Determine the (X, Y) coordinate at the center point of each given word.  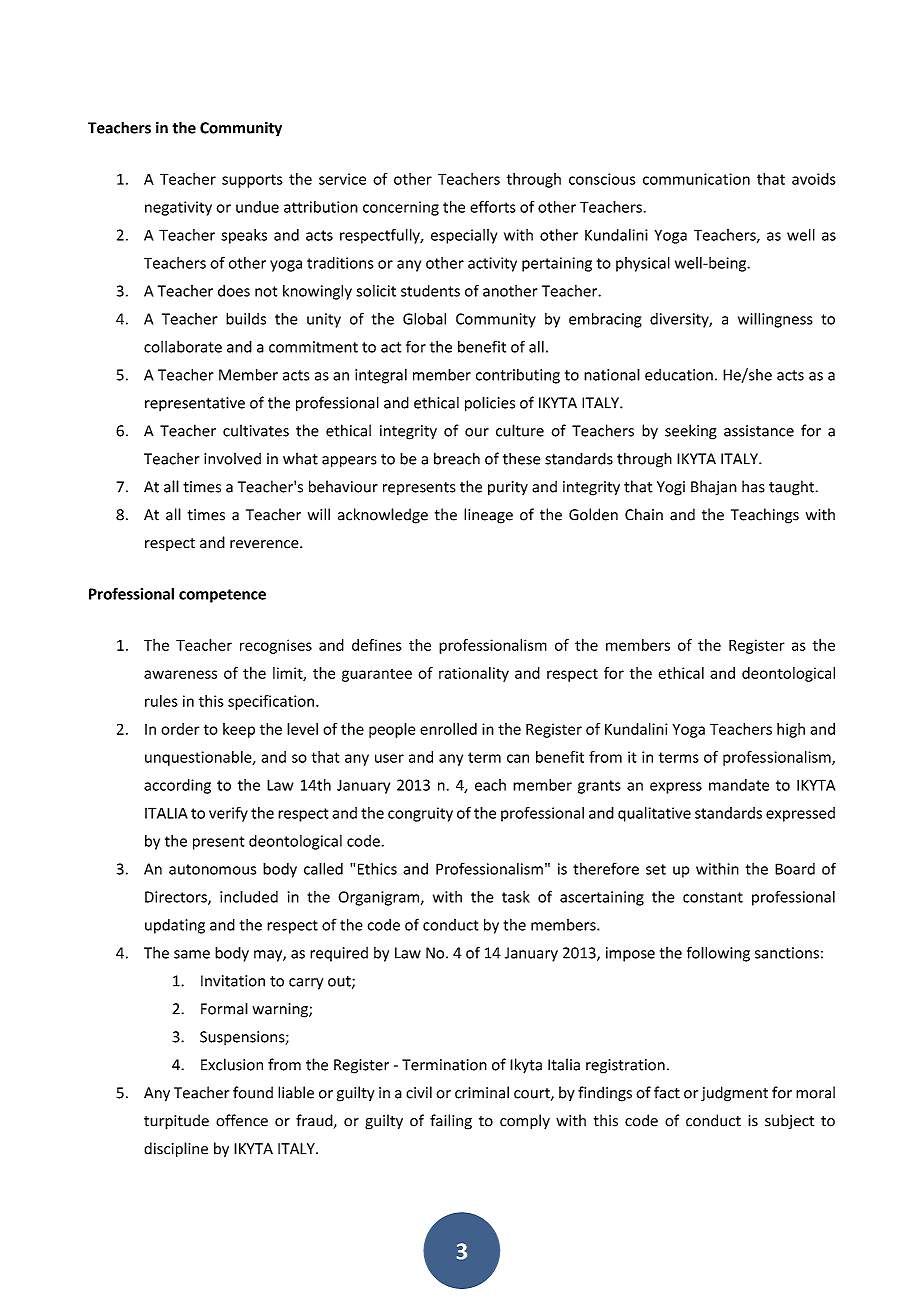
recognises (276, 646)
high (791, 730)
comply (525, 1122)
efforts (493, 206)
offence (242, 1120)
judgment (734, 1094)
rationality (474, 674)
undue (257, 207)
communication (696, 179)
